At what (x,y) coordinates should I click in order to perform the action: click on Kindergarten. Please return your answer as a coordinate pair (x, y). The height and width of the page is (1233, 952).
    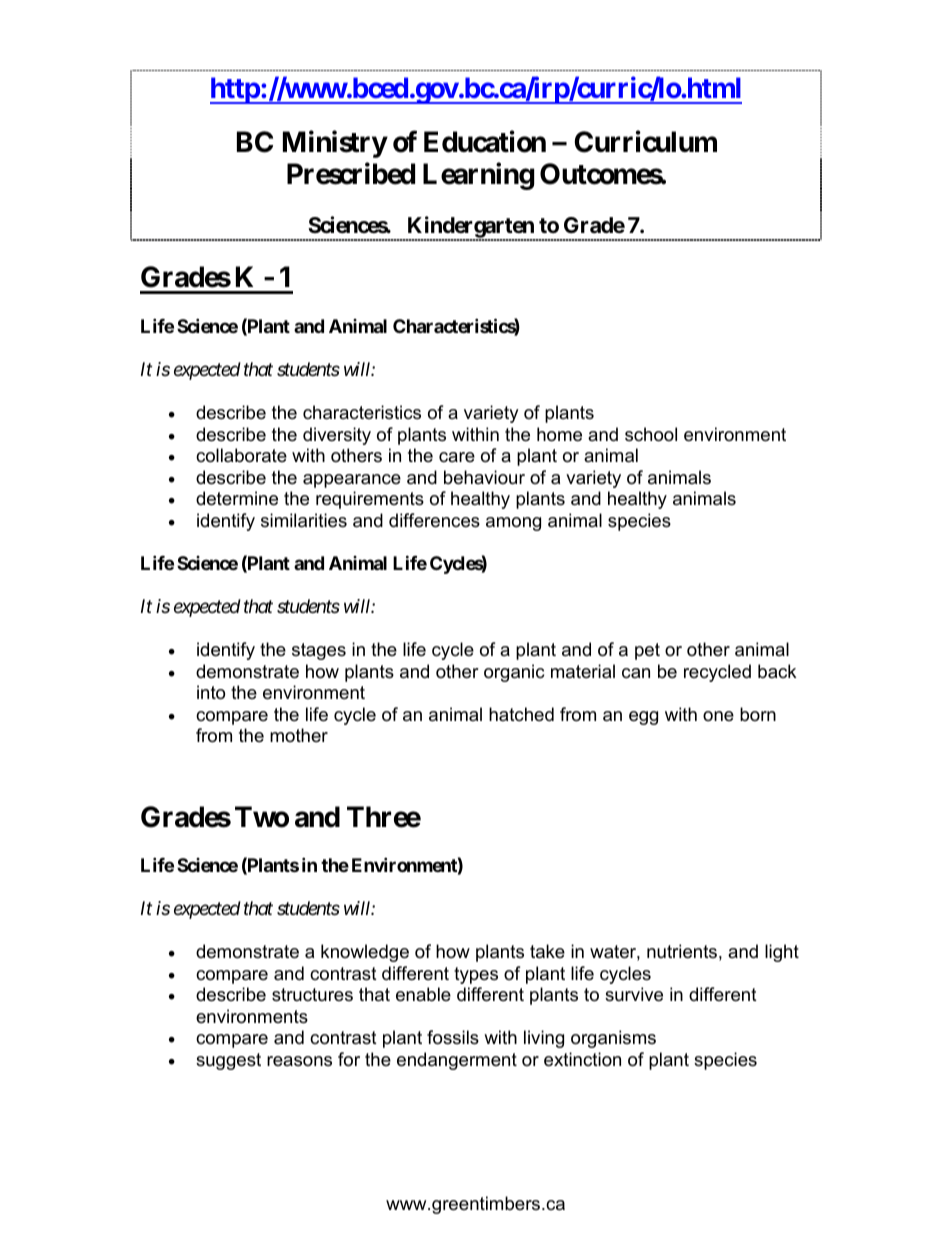
    Looking at the image, I should click on (470, 228).
